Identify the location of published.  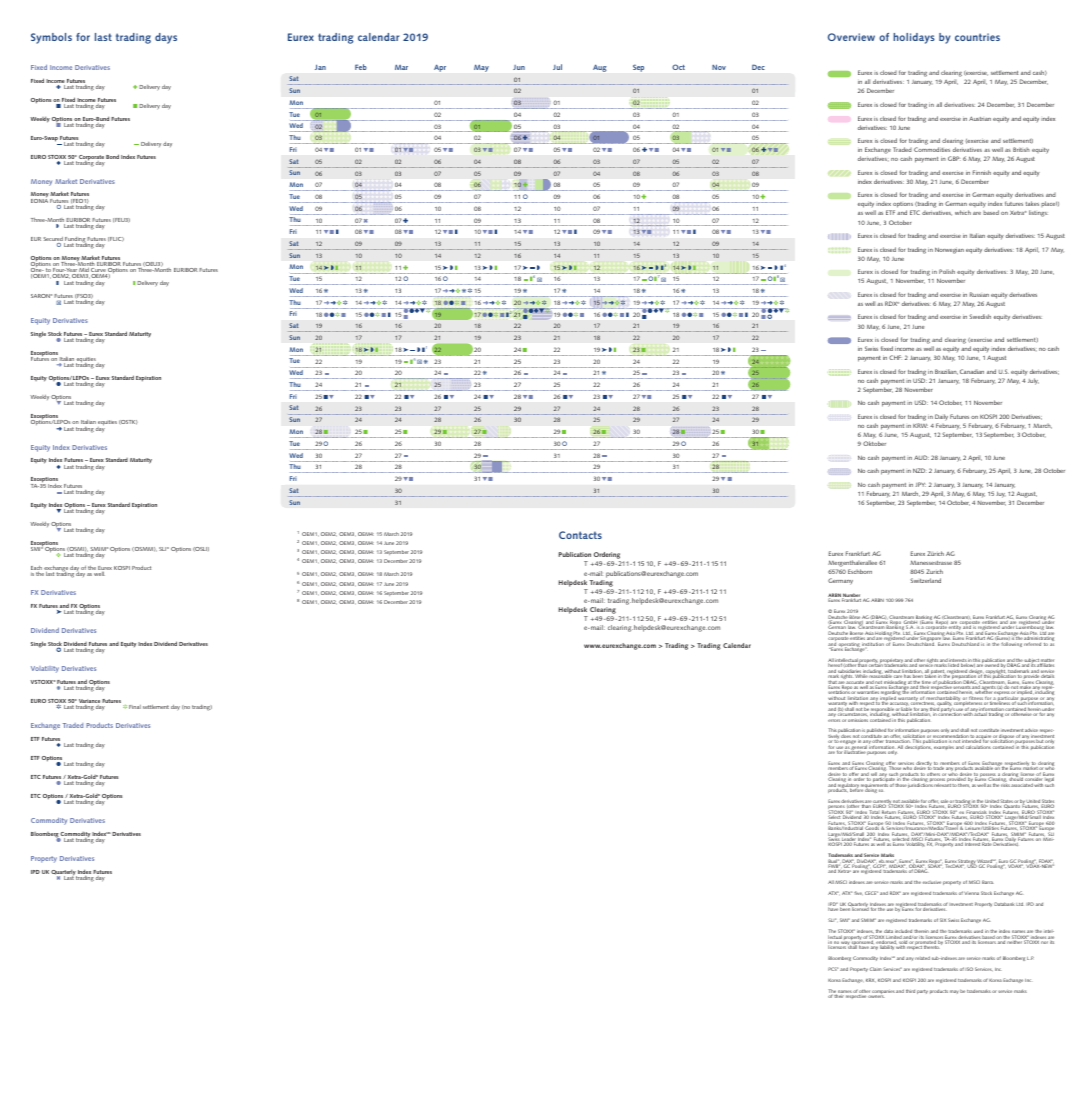
(877, 732).
